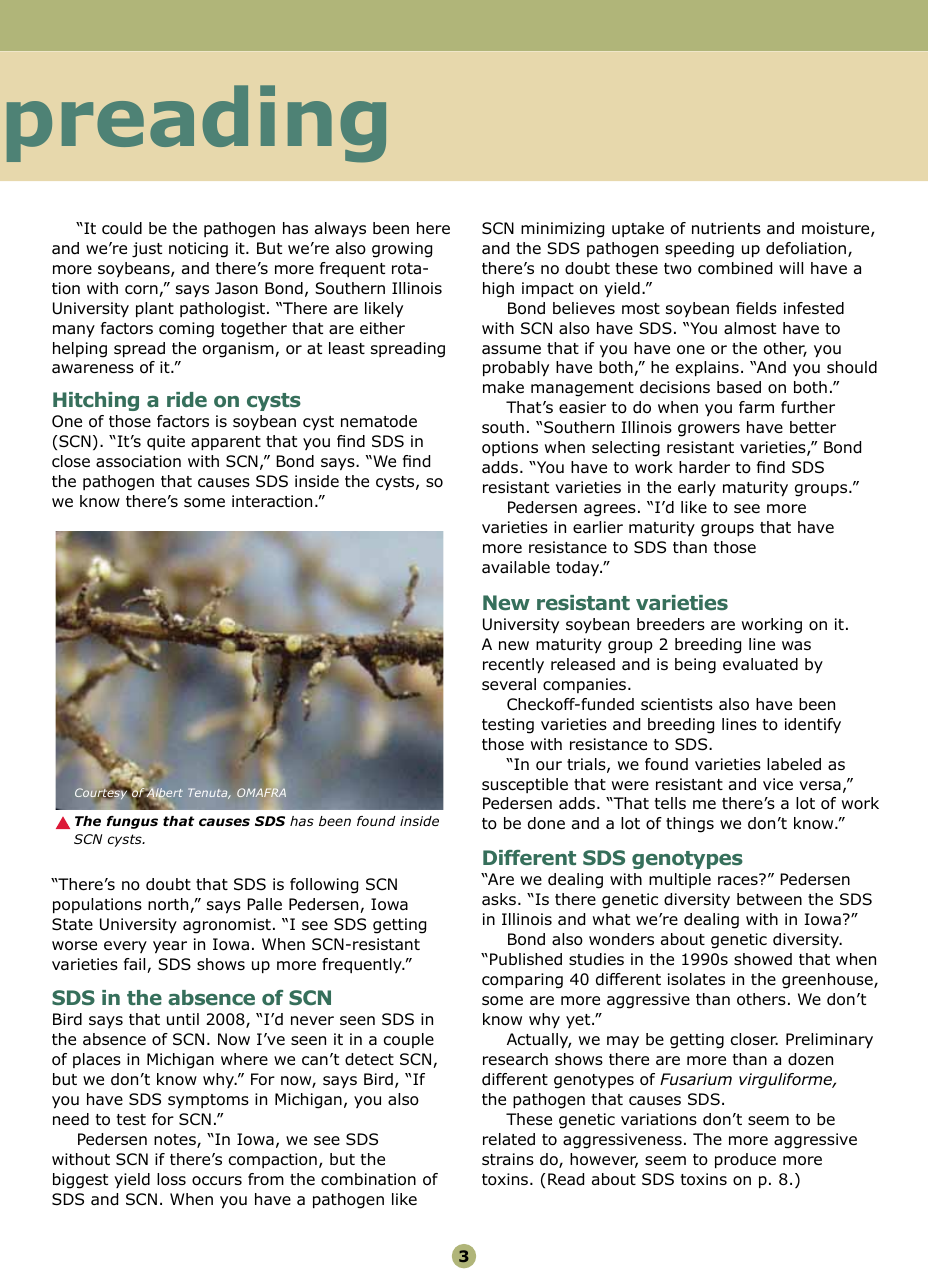 This screenshot has width=928, height=1288. I want to click on combined, so click(735, 268).
